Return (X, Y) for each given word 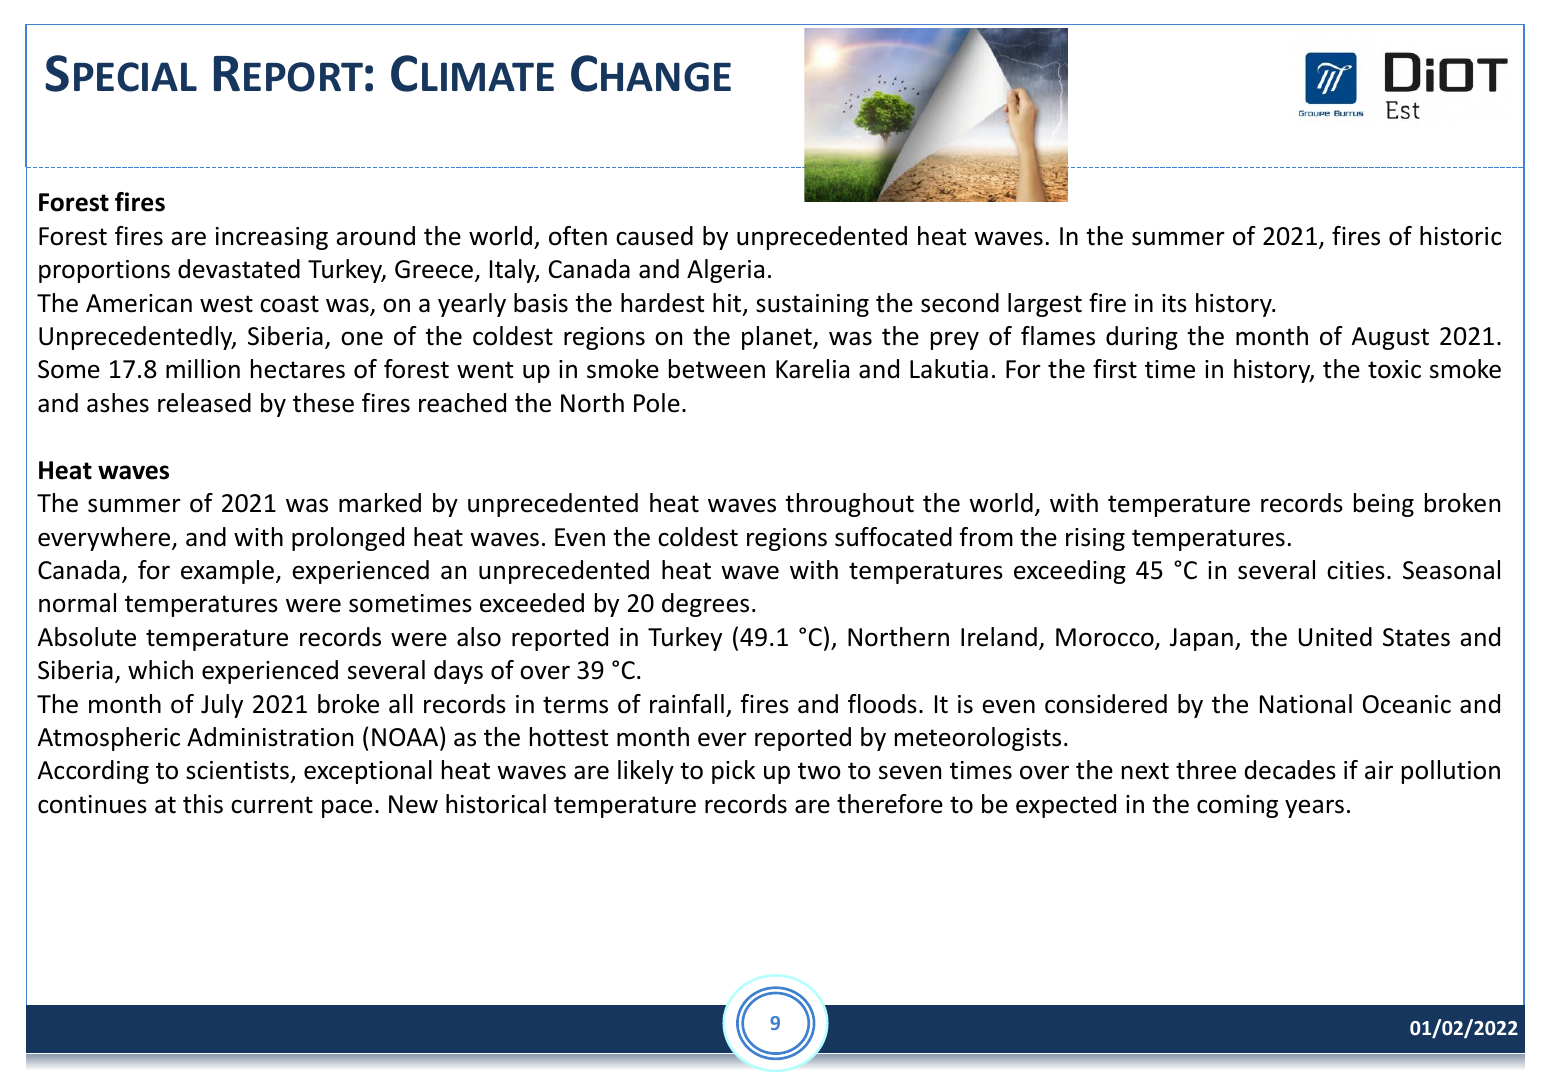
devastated (239, 269)
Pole (657, 403)
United (1335, 637)
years (1314, 808)
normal (77, 603)
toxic (1394, 369)
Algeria (725, 271)
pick (733, 772)
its (1174, 303)
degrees (705, 605)
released (204, 403)
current (272, 805)
